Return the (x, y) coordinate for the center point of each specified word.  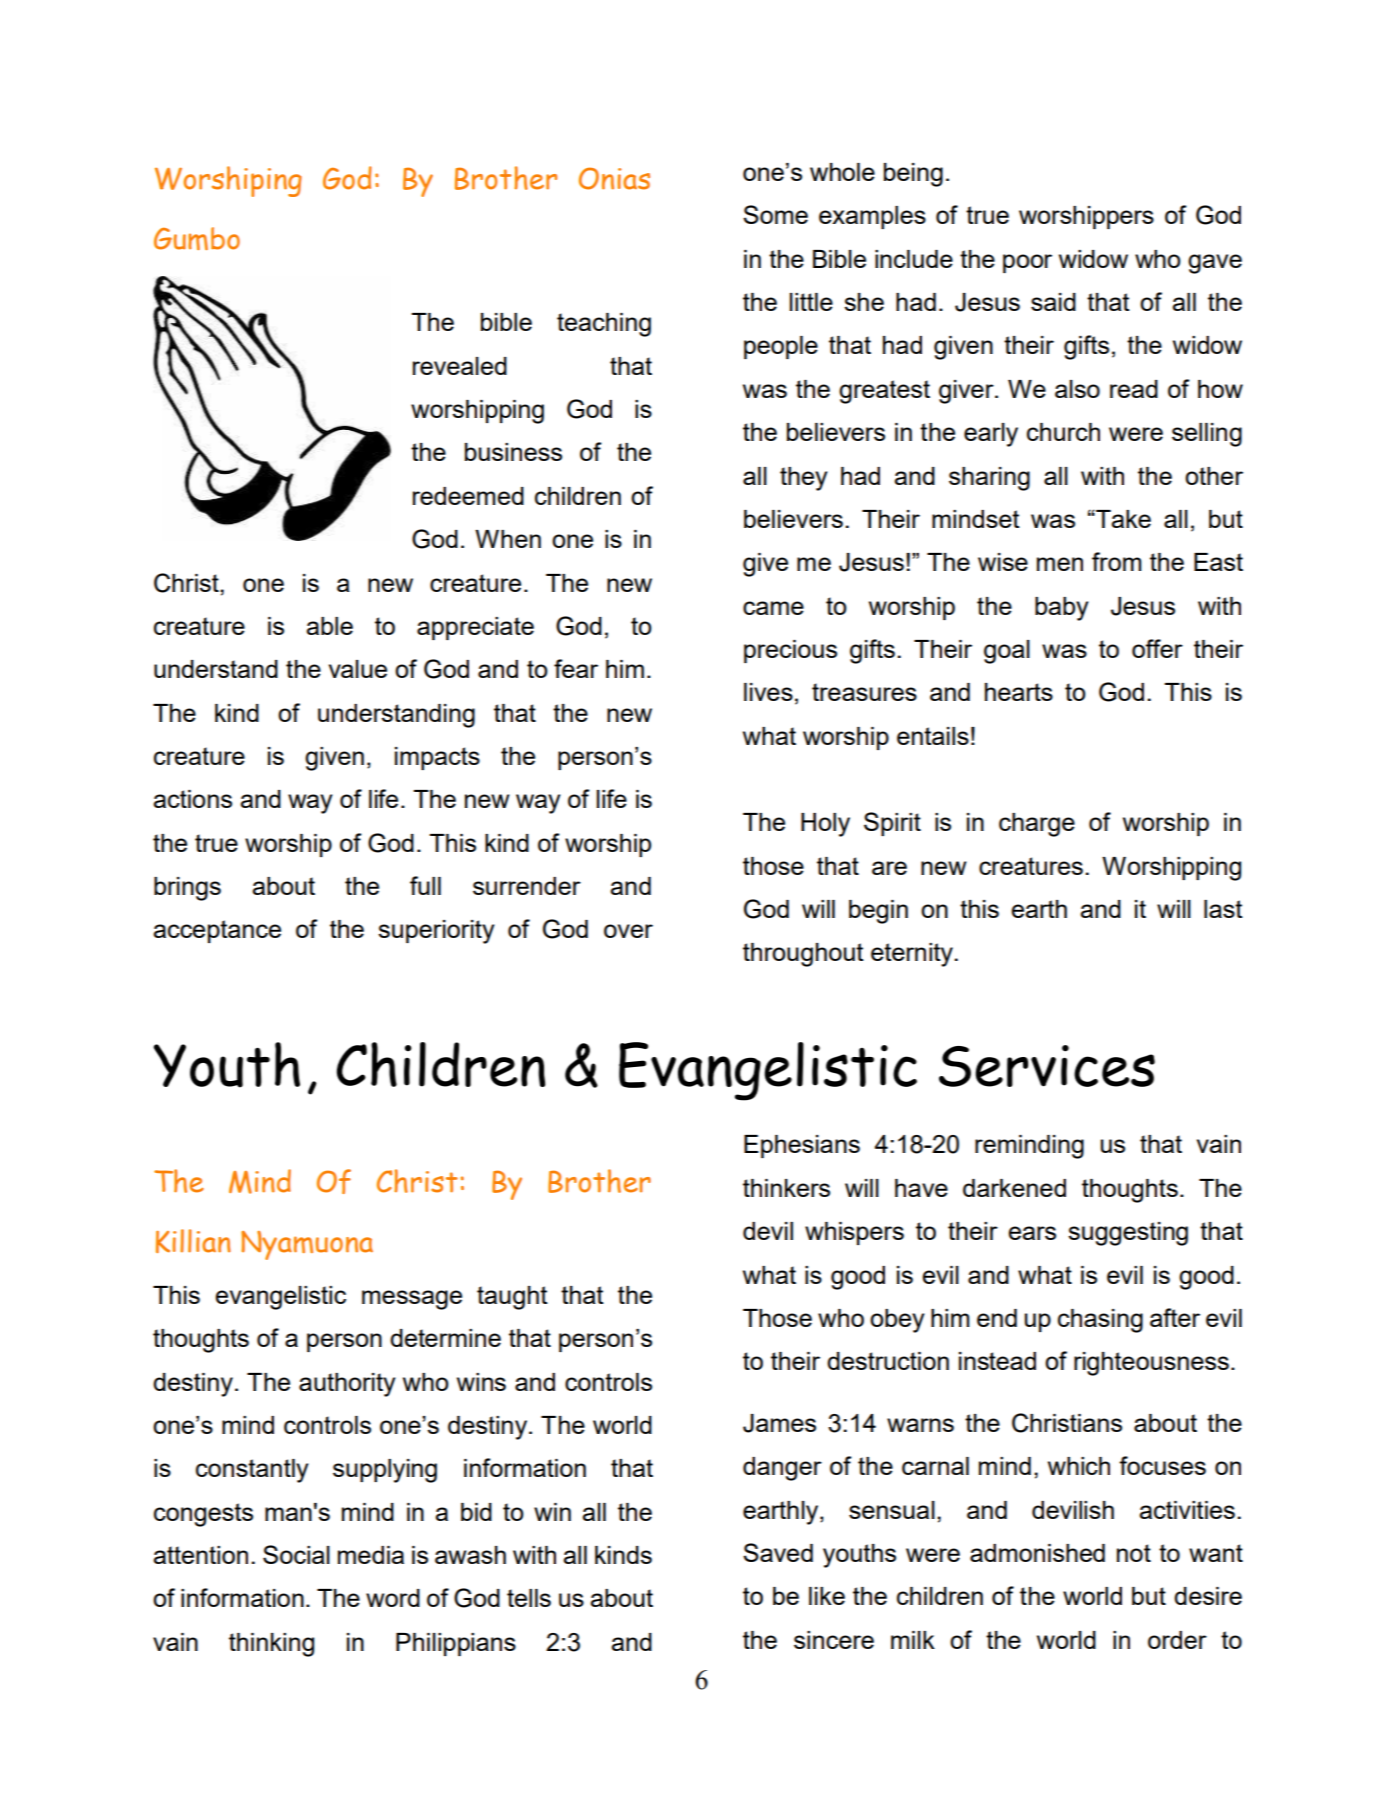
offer (1157, 648)
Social (296, 1554)
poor (1027, 263)
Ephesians (802, 1146)
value (358, 669)
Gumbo (197, 238)
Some (775, 214)
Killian (193, 1241)
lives (768, 692)
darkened (1014, 1188)
